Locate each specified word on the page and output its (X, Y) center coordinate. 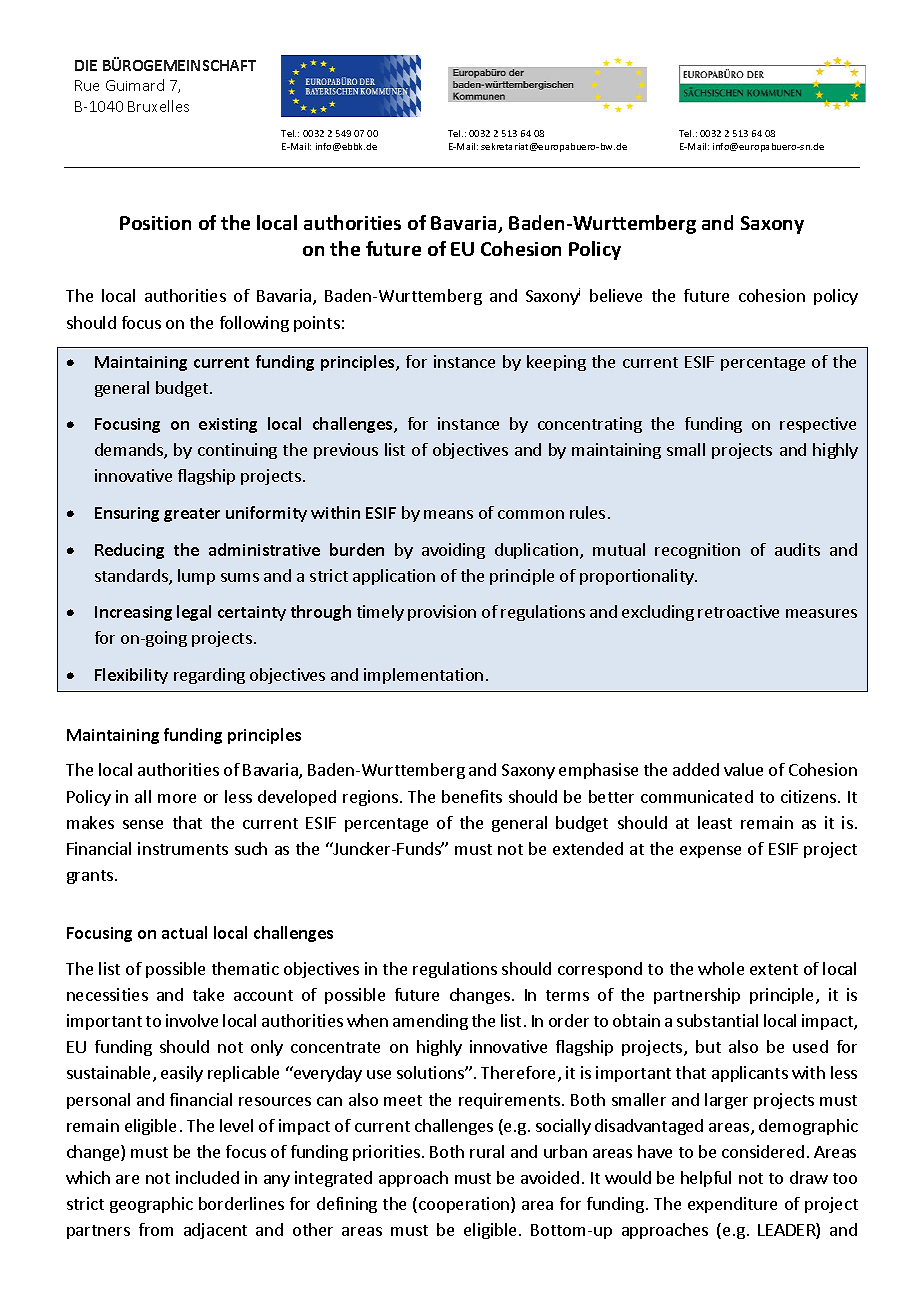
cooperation (465, 1205)
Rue (87, 85)
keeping (556, 363)
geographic (151, 1205)
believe (616, 295)
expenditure (732, 1205)
